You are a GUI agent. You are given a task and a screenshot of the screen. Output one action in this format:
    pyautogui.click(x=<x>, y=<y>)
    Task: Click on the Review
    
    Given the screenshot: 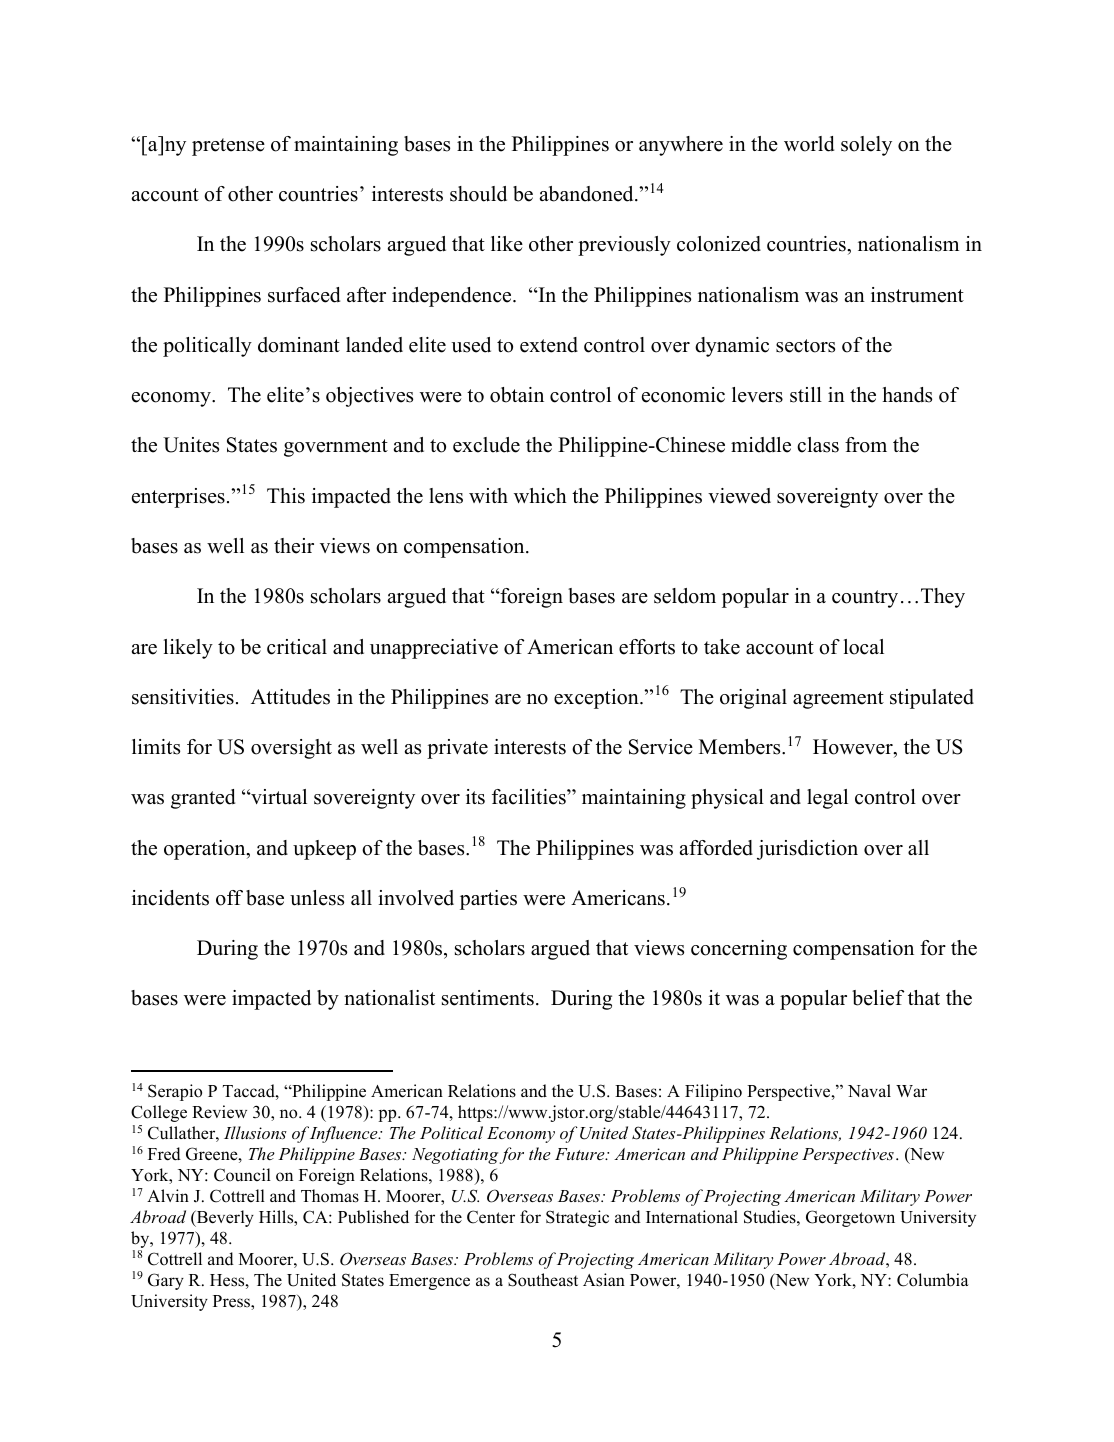 What is the action you would take?
    pyautogui.click(x=219, y=1112)
